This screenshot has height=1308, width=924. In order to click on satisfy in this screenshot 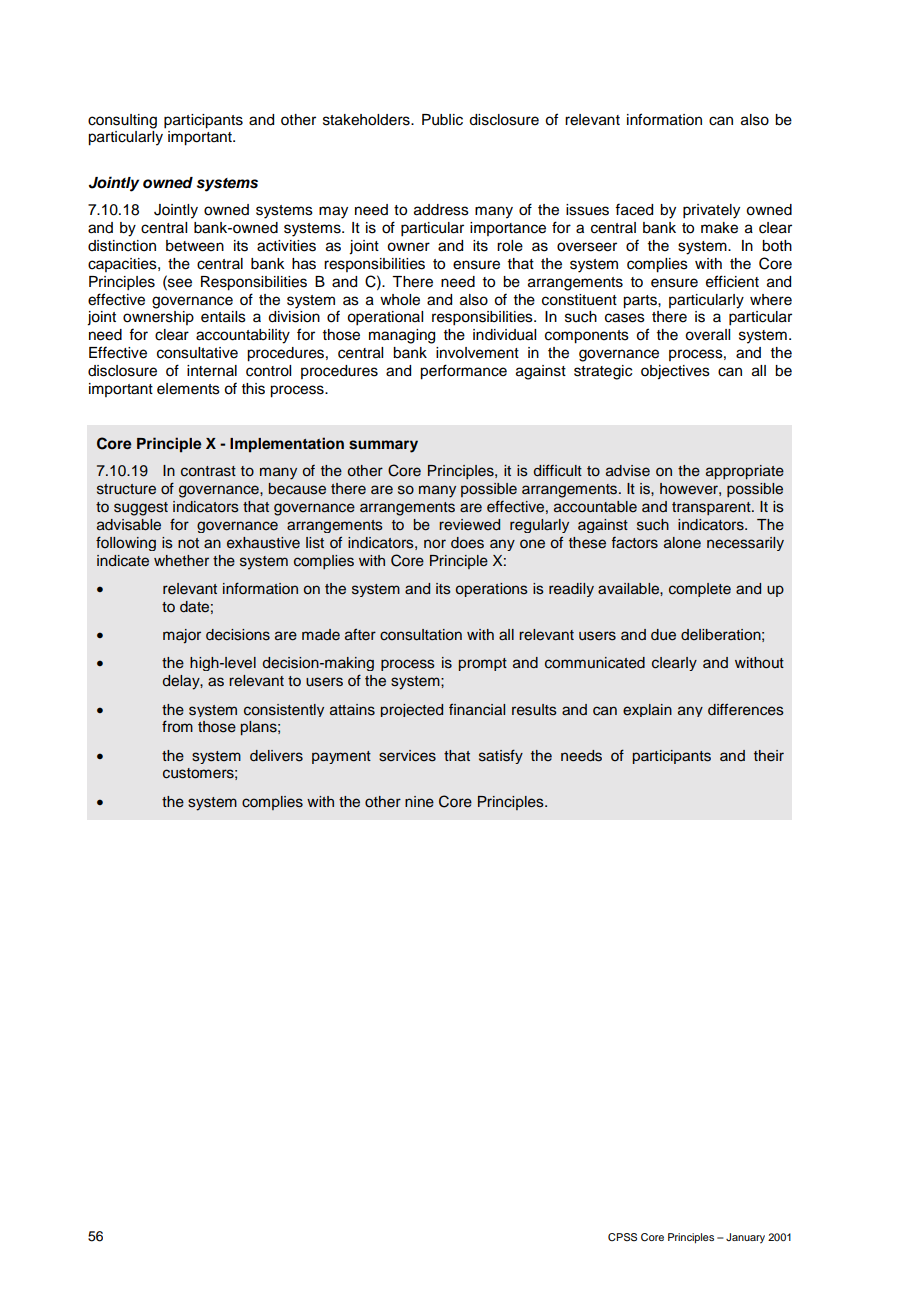, I will do `click(501, 756)`.
